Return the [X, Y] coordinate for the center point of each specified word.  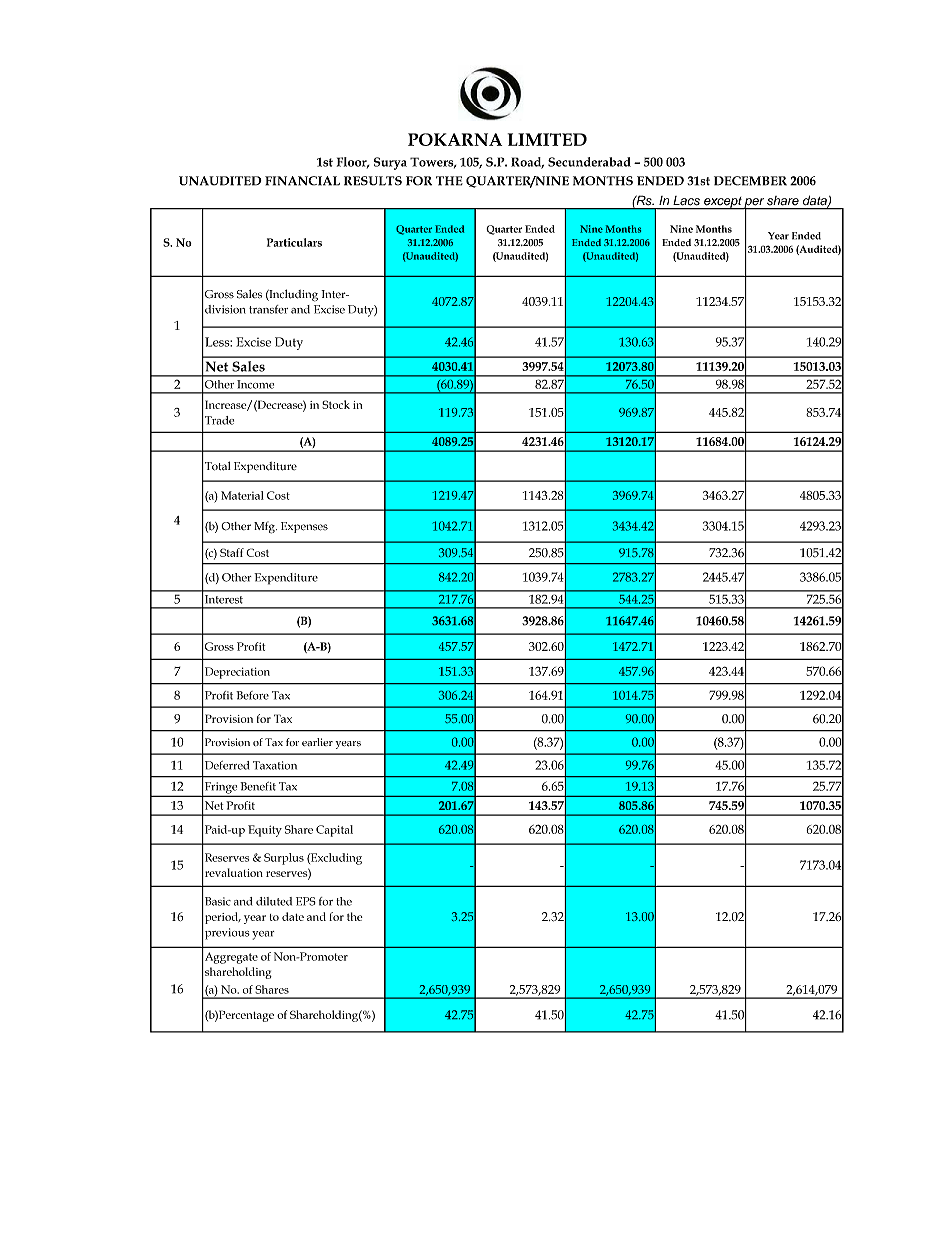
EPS [306, 901]
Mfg [265, 527]
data [816, 202]
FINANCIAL [302, 181]
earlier [317, 742]
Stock [336, 404]
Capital [334, 831]
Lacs [686, 200]
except [723, 203]
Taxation [275, 765]
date [293, 916]
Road [527, 163]
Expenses [304, 527]
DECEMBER [750, 181]
